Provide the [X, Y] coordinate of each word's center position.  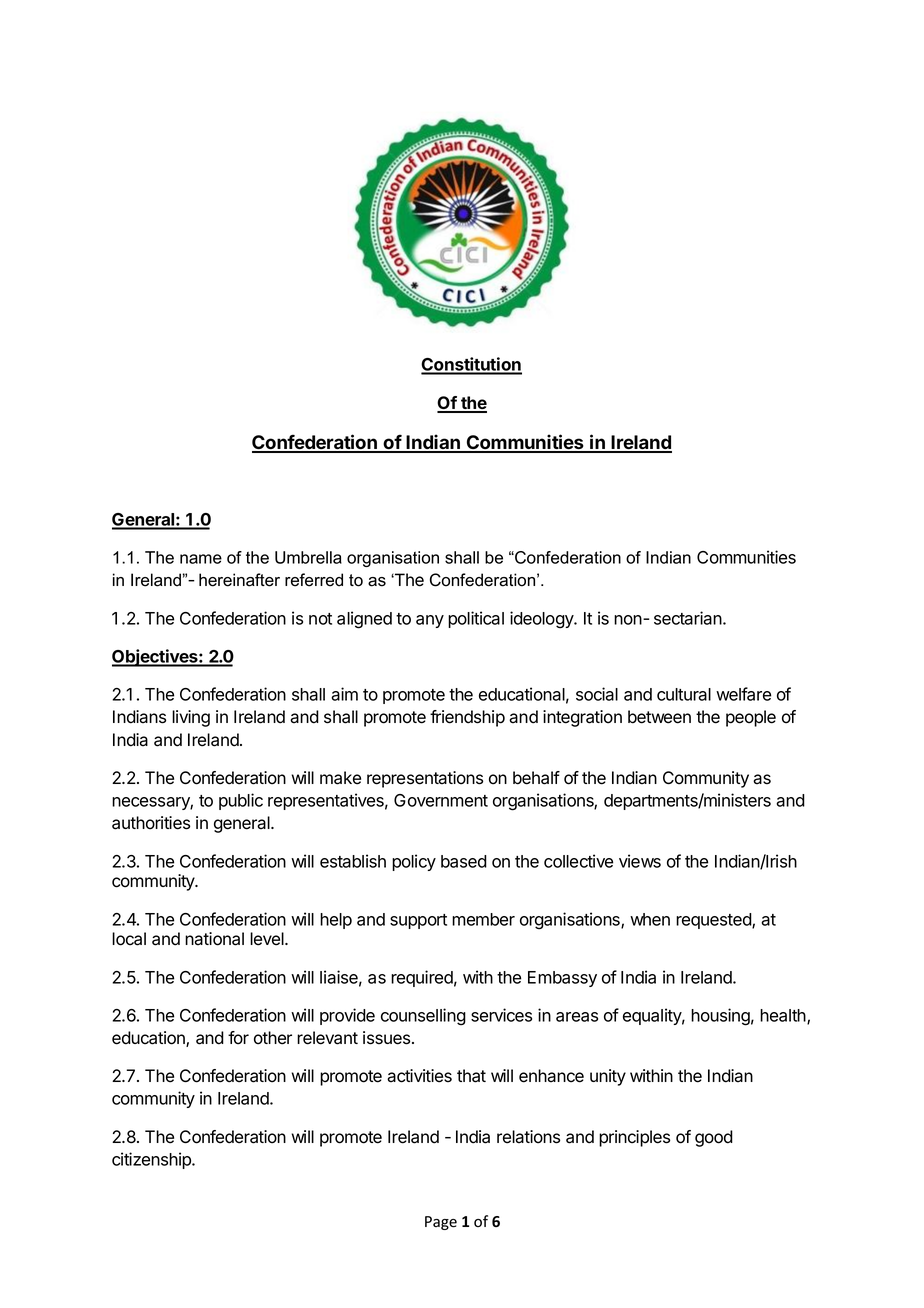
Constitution [471, 365]
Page [441, 1223]
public [241, 801]
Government [441, 800]
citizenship [152, 1160]
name [201, 559]
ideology [543, 620]
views [640, 861]
